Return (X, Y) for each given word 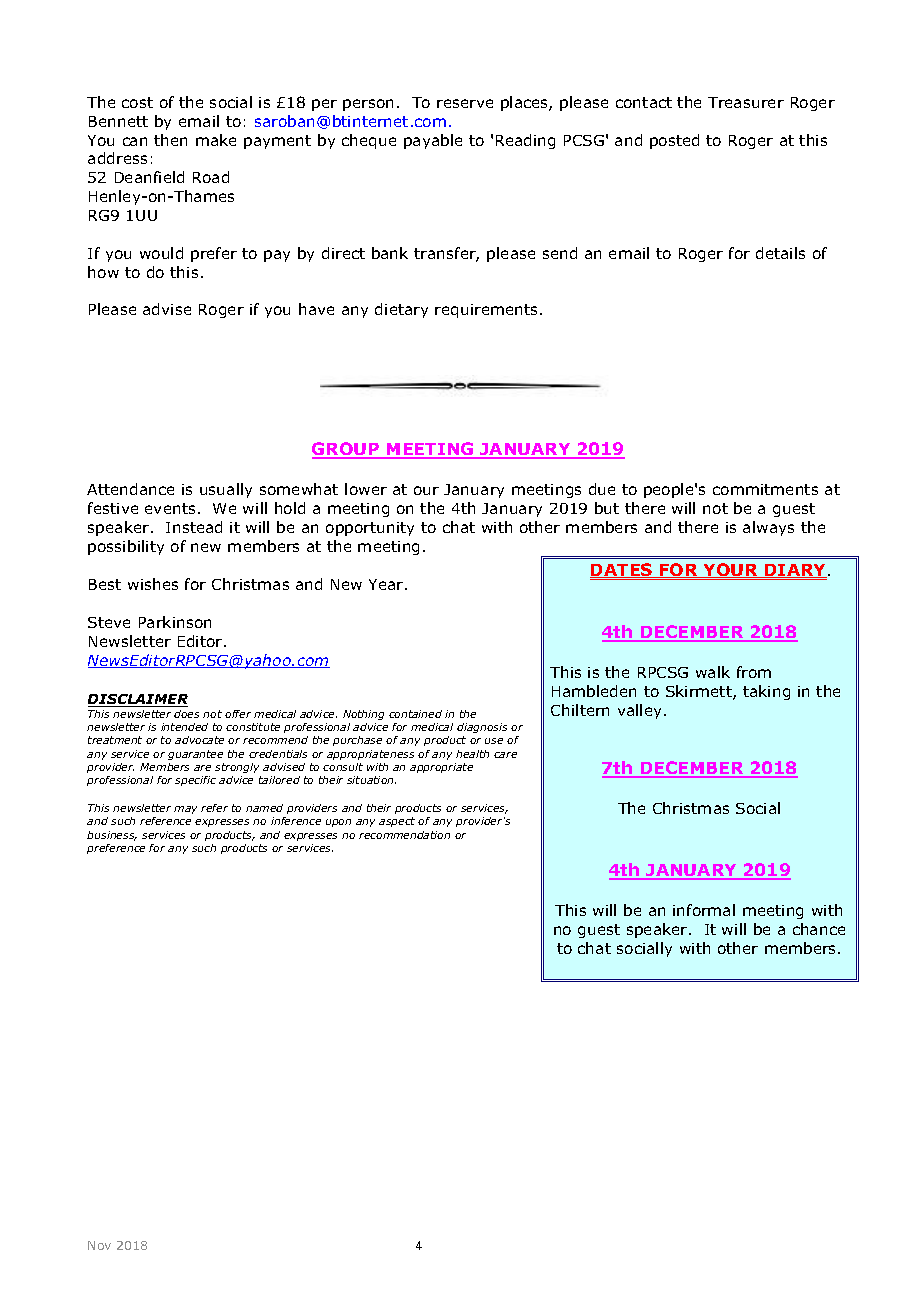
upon (338, 823)
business (112, 836)
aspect (397, 822)
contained (415, 714)
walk (713, 672)
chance (819, 929)
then (170, 140)
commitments (765, 489)
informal (704, 910)
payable (433, 141)
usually (226, 490)
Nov (99, 1245)
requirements (488, 311)
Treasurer (746, 102)
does (186, 714)
